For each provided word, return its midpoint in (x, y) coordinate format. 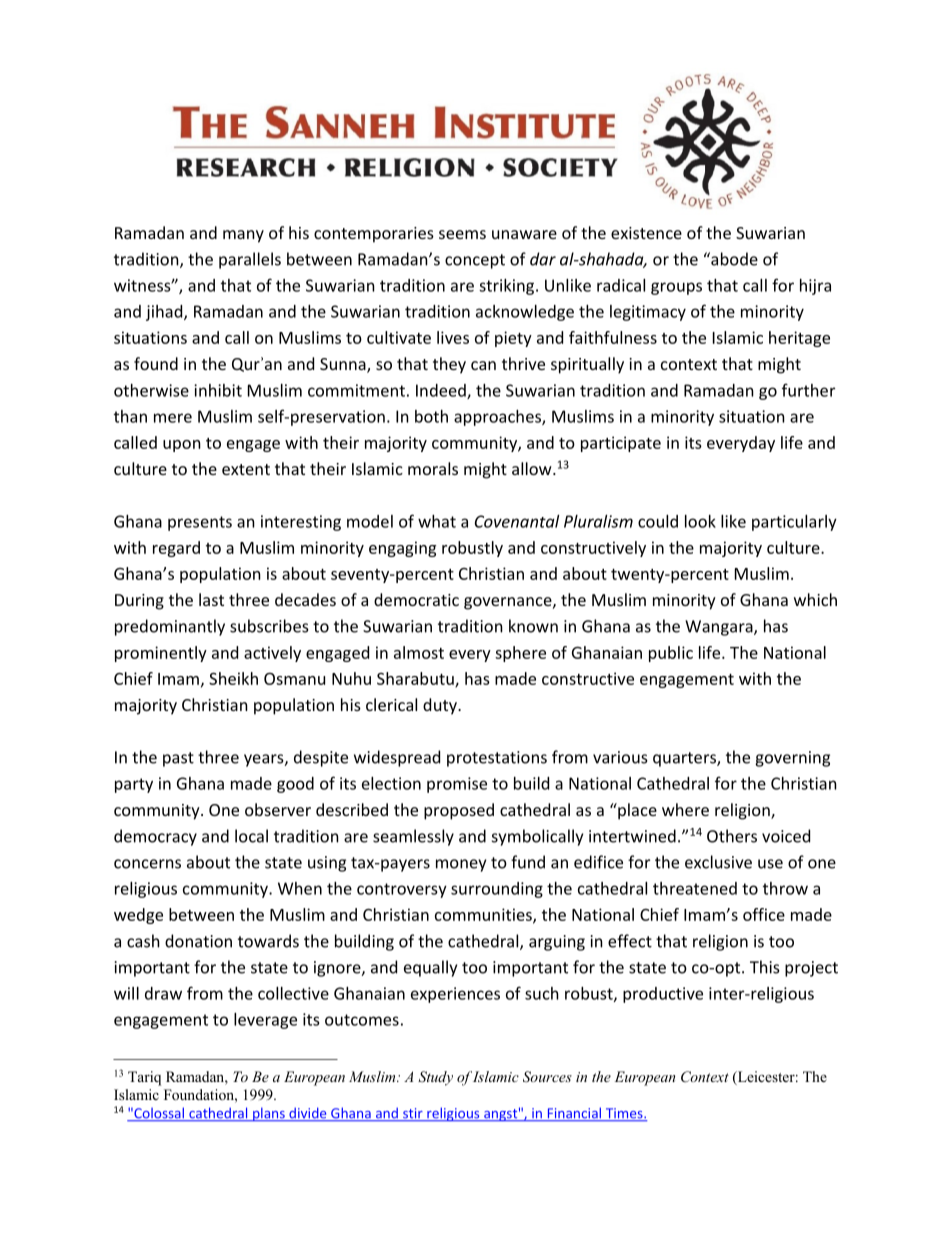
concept (475, 261)
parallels (250, 260)
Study (435, 1078)
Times (624, 1114)
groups (676, 288)
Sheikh (233, 678)
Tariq (144, 1078)
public (671, 654)
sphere (520, 654)
